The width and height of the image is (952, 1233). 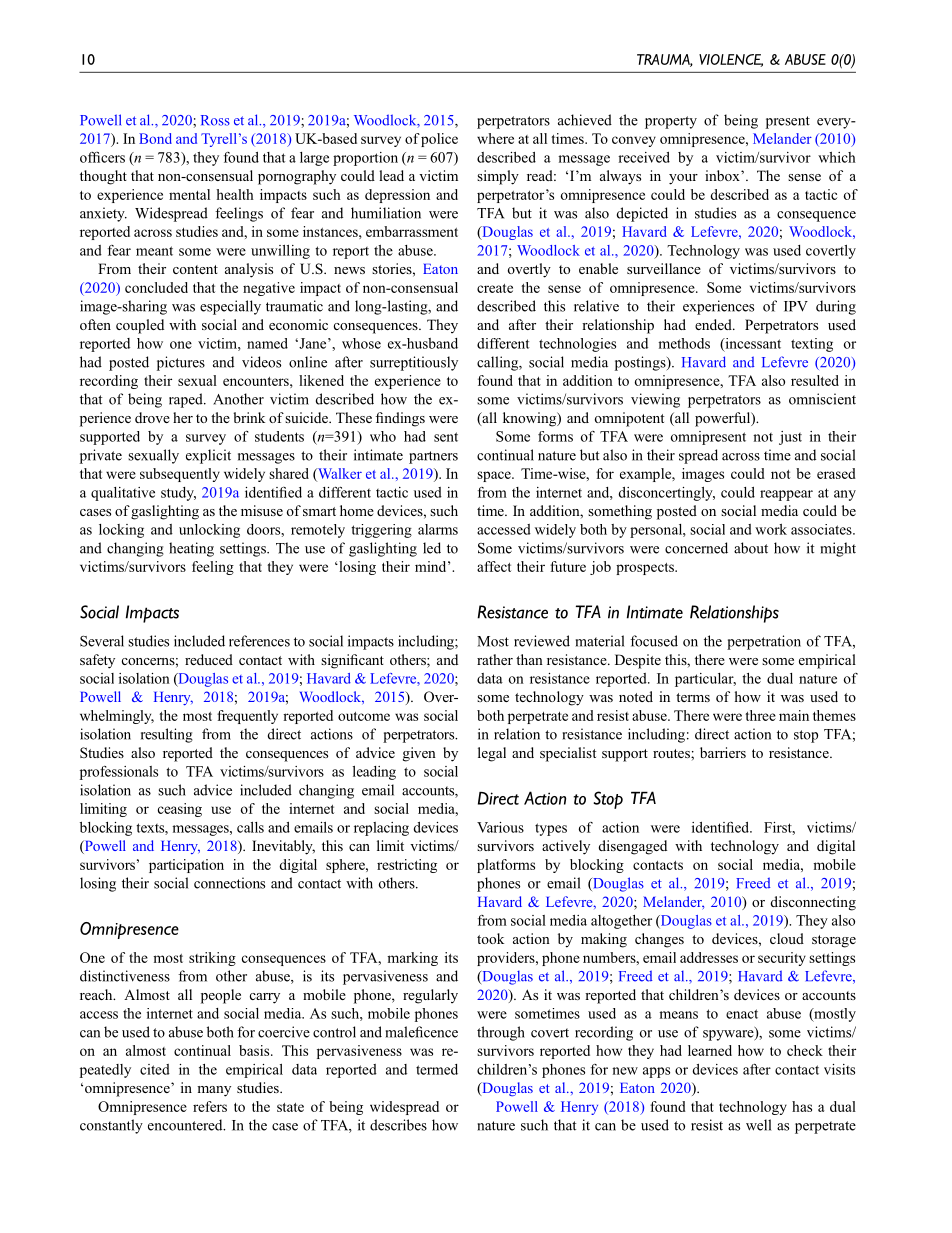 I want to click on VIOLENCE, so click(x=731, y=60).
